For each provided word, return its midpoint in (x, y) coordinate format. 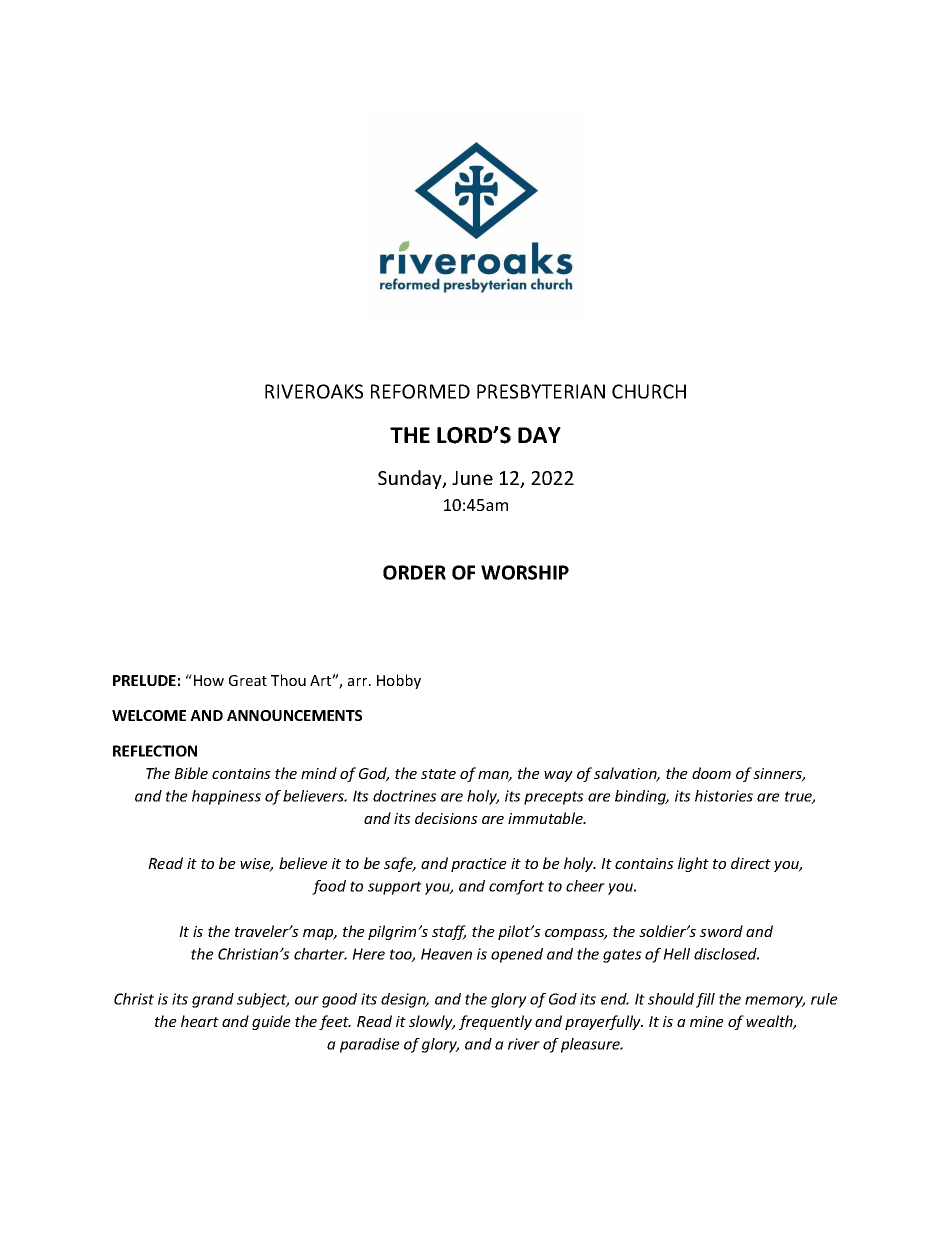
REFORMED (420, 391)
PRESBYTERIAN (541, 391)
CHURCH (649, 391)
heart (200, 1021)
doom (711, 773)
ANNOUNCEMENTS (294, 715)
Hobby (399, 681)
